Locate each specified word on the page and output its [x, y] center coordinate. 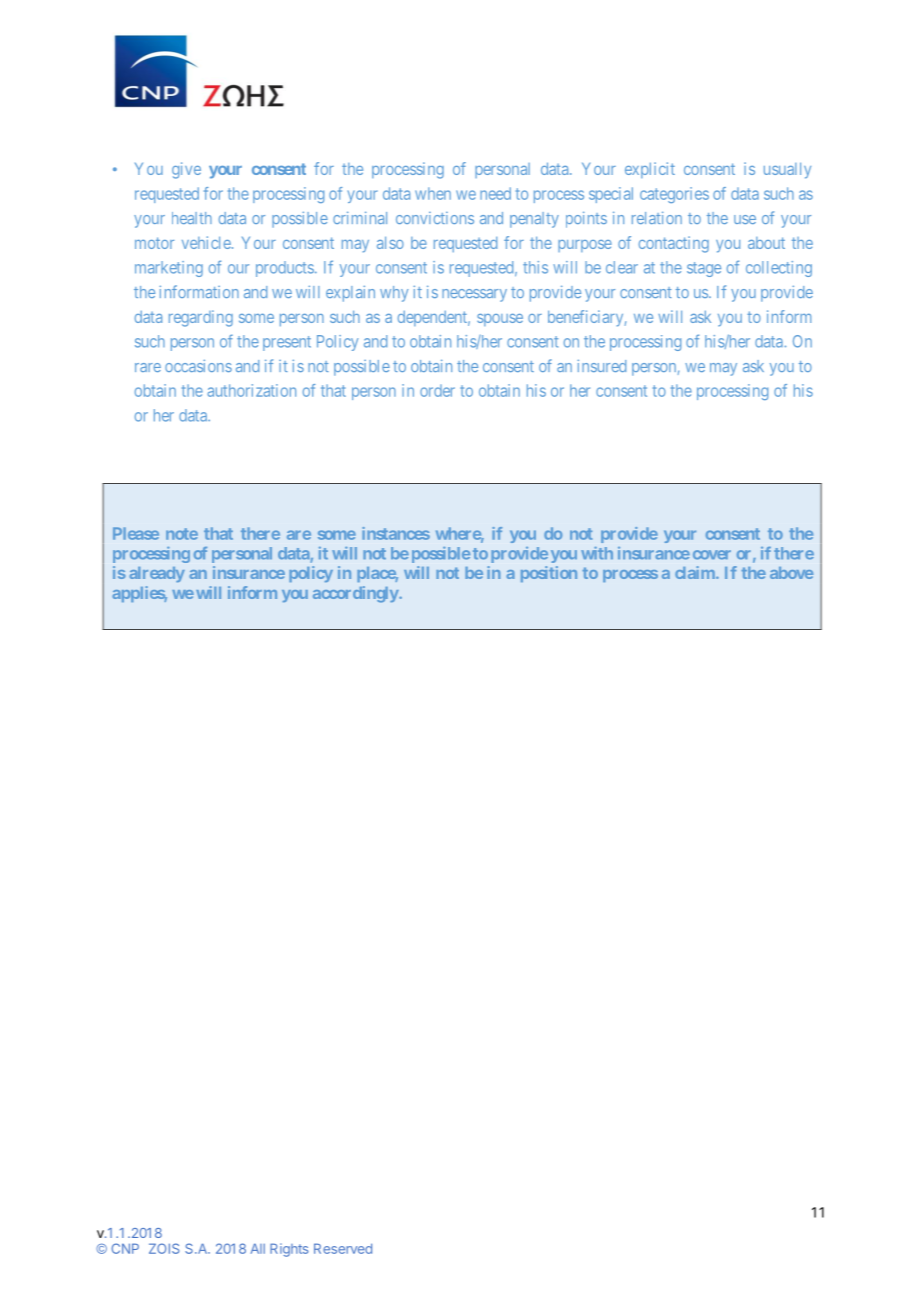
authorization [251, 390]
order [437, 390]
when [433, 193]
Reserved [343, 1248]
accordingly [356, 594]
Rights [289, 1250]
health [192, 218]
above [791, 573]
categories [674, 195]
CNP [125, 1248]
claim [696, 572]
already [157, 574]
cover [712, 555]
